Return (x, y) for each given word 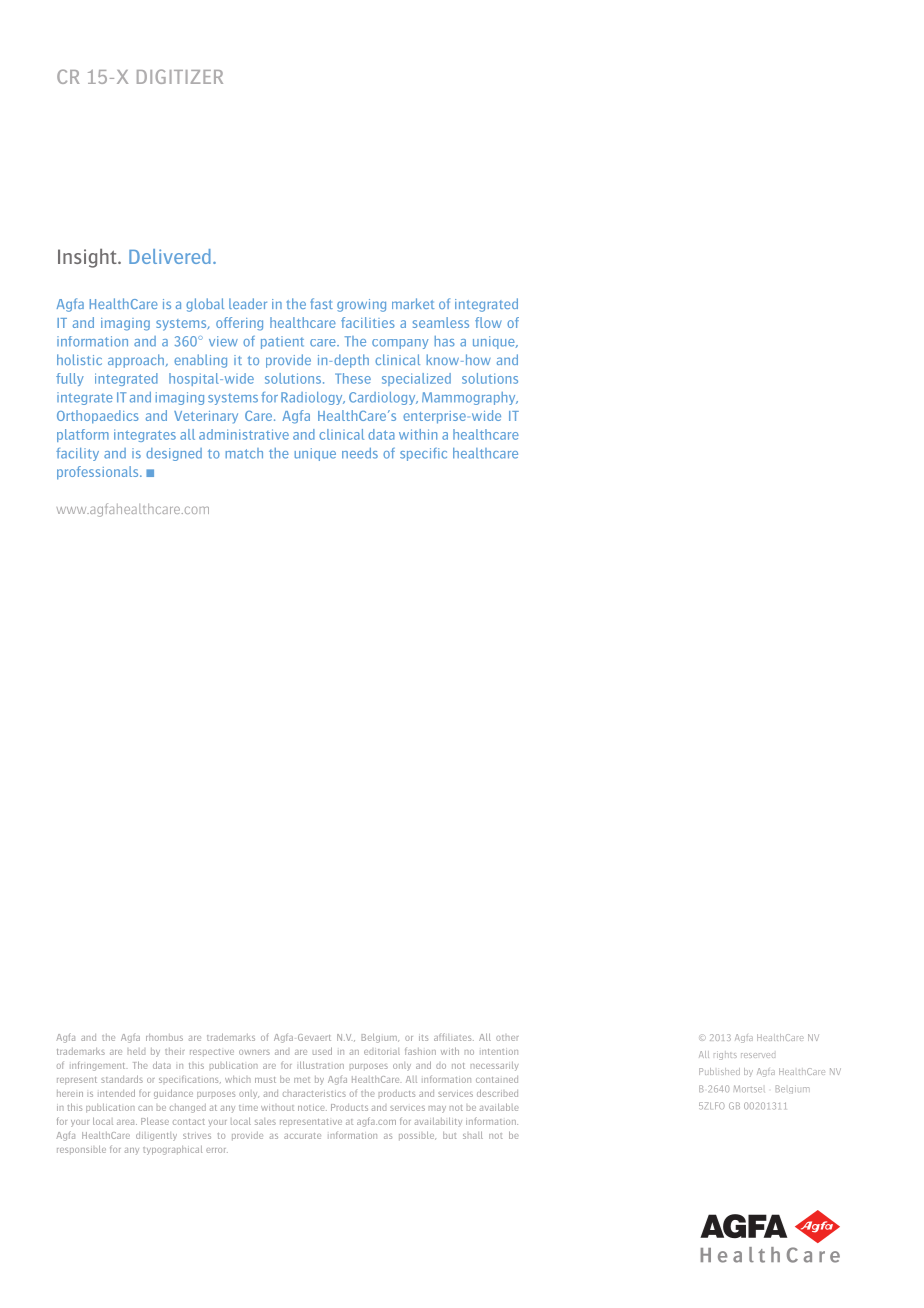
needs (360, 453)
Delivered (170, 256)
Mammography (470, 398)
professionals (99, 473)
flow (488, 322)
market (413, 303)
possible (417, 1135)
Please (155, 1121)
